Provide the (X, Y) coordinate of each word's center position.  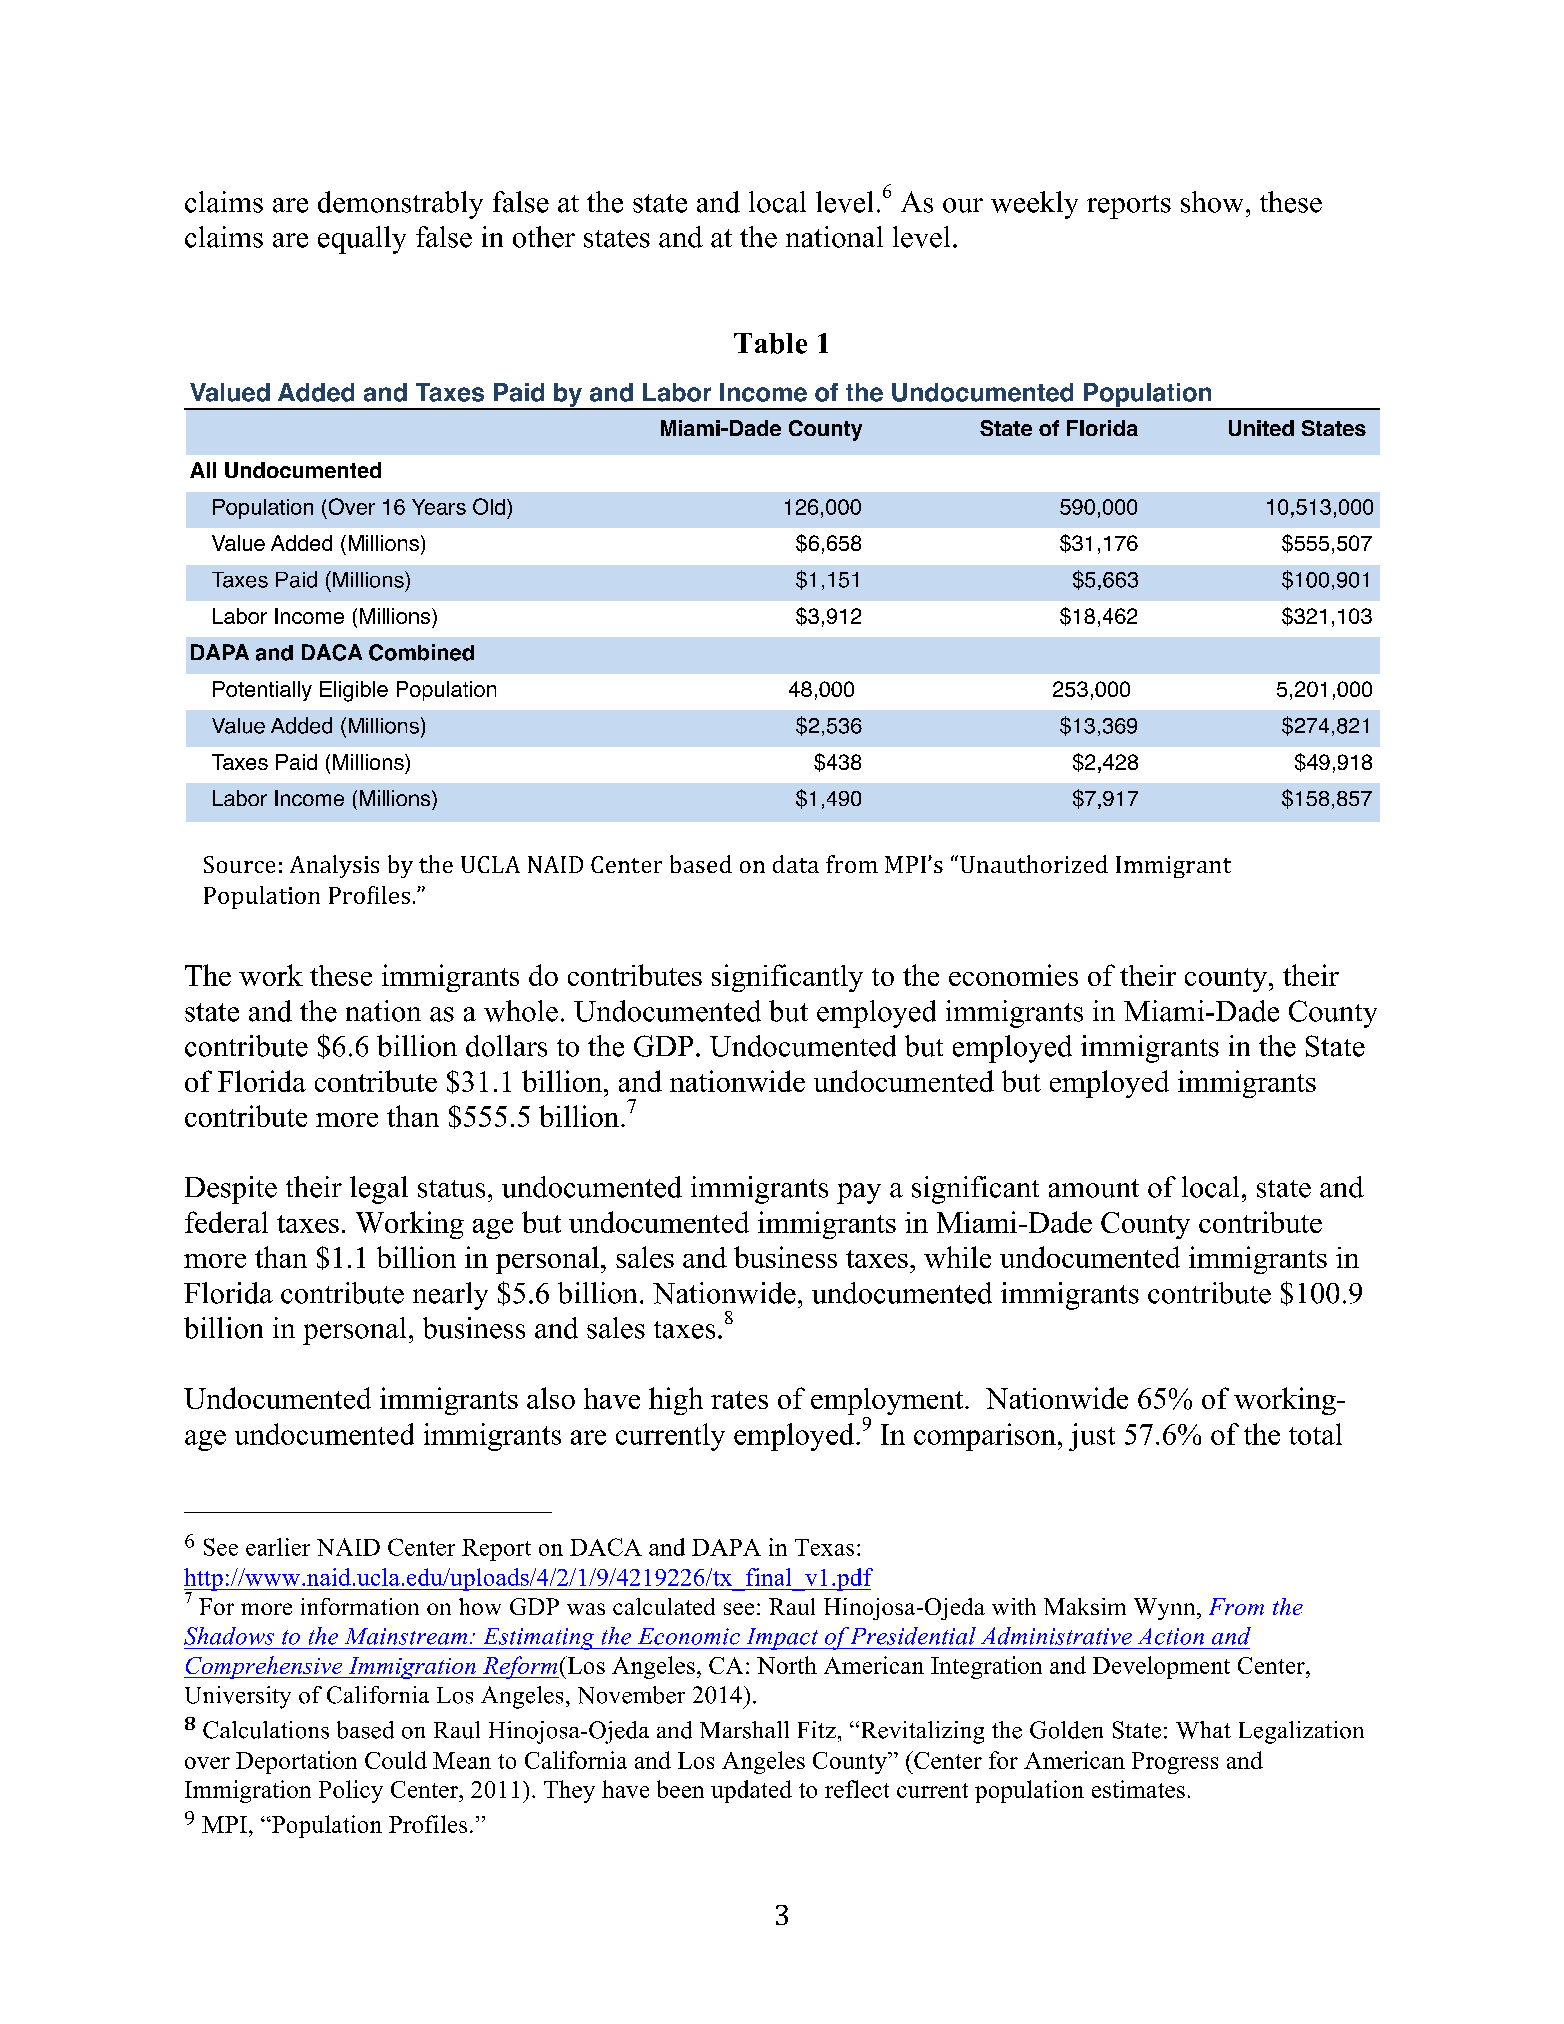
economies (1013, 975)
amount (1094, 1188)
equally (362, 240)
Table (770, 343)
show (1212, 202)
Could (396, 1760)
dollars (506, 1046)
